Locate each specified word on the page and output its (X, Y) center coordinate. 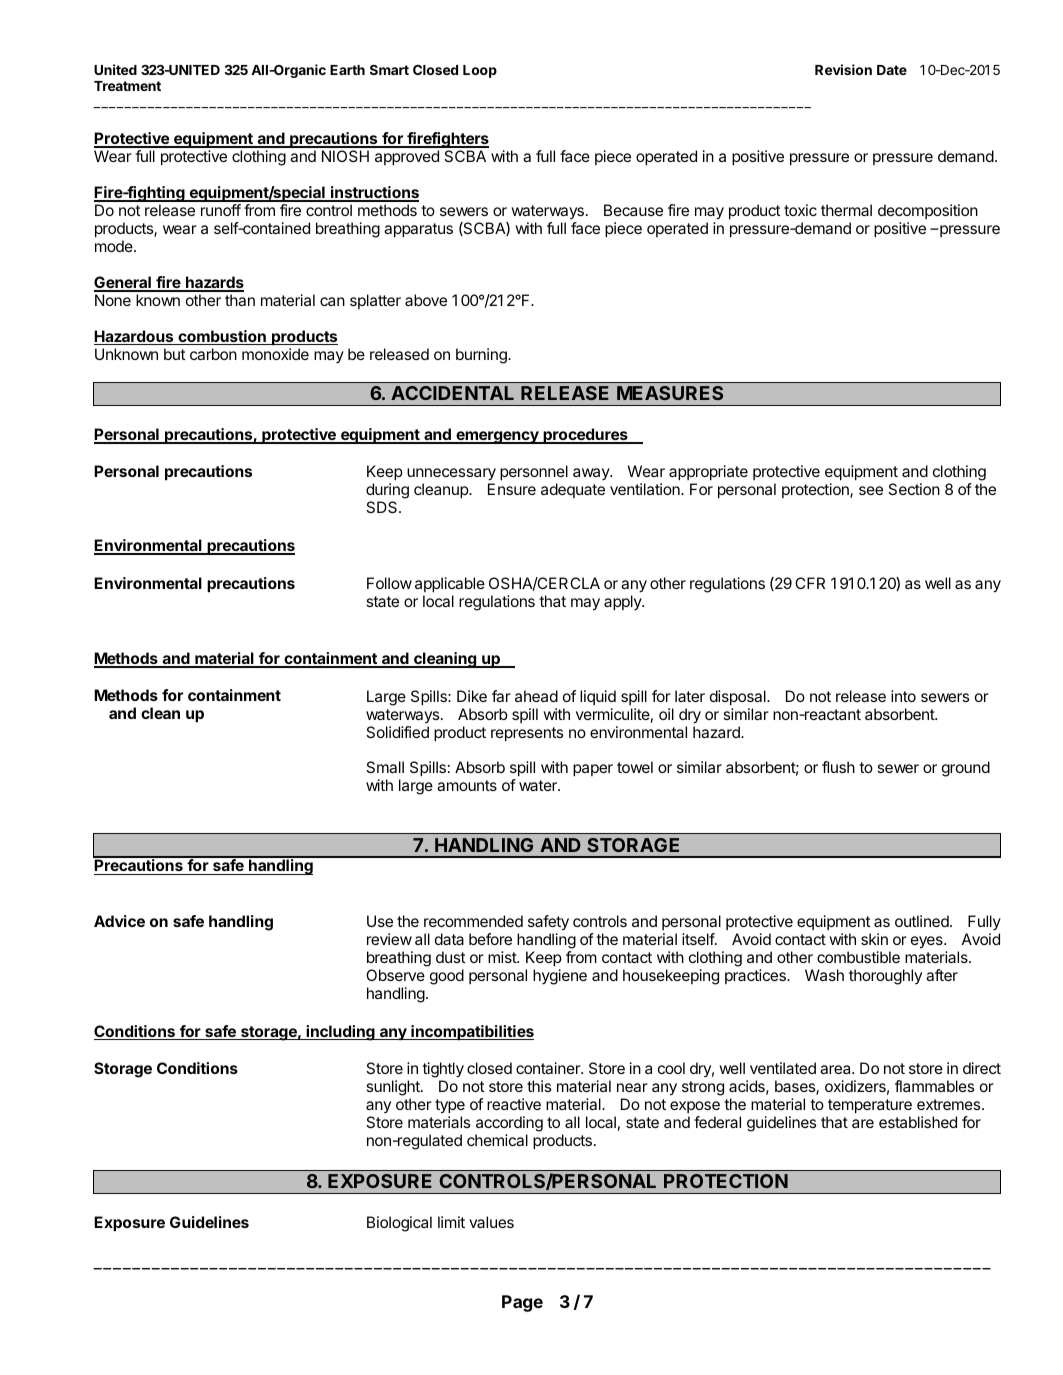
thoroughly (885, 977)
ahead (536, 696)
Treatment (127, 86)
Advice (119, 921)
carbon (213, 354)
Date (892, 70)
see (871, 490)
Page (522, 1303)
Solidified (397, 732)
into (903, 696)
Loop (480, 71)
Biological (399, 1224)
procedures (585, 436)
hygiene (560, 977)
